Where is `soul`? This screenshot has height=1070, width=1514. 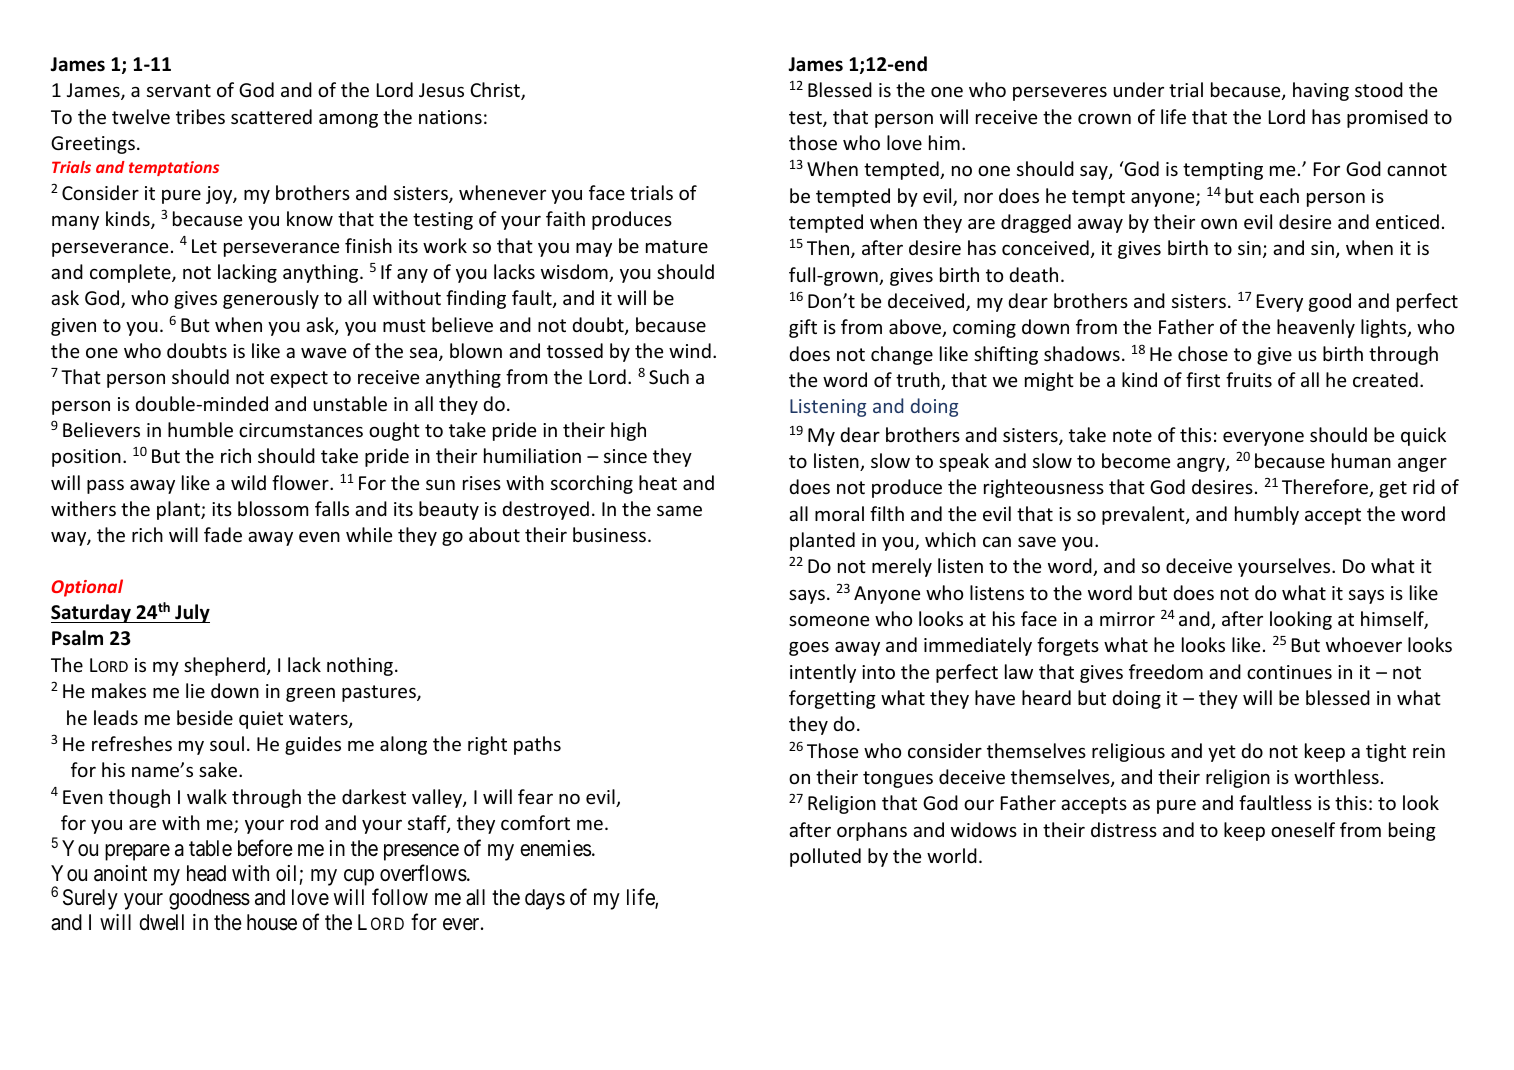 soul is located at coordinates (227, 743).
